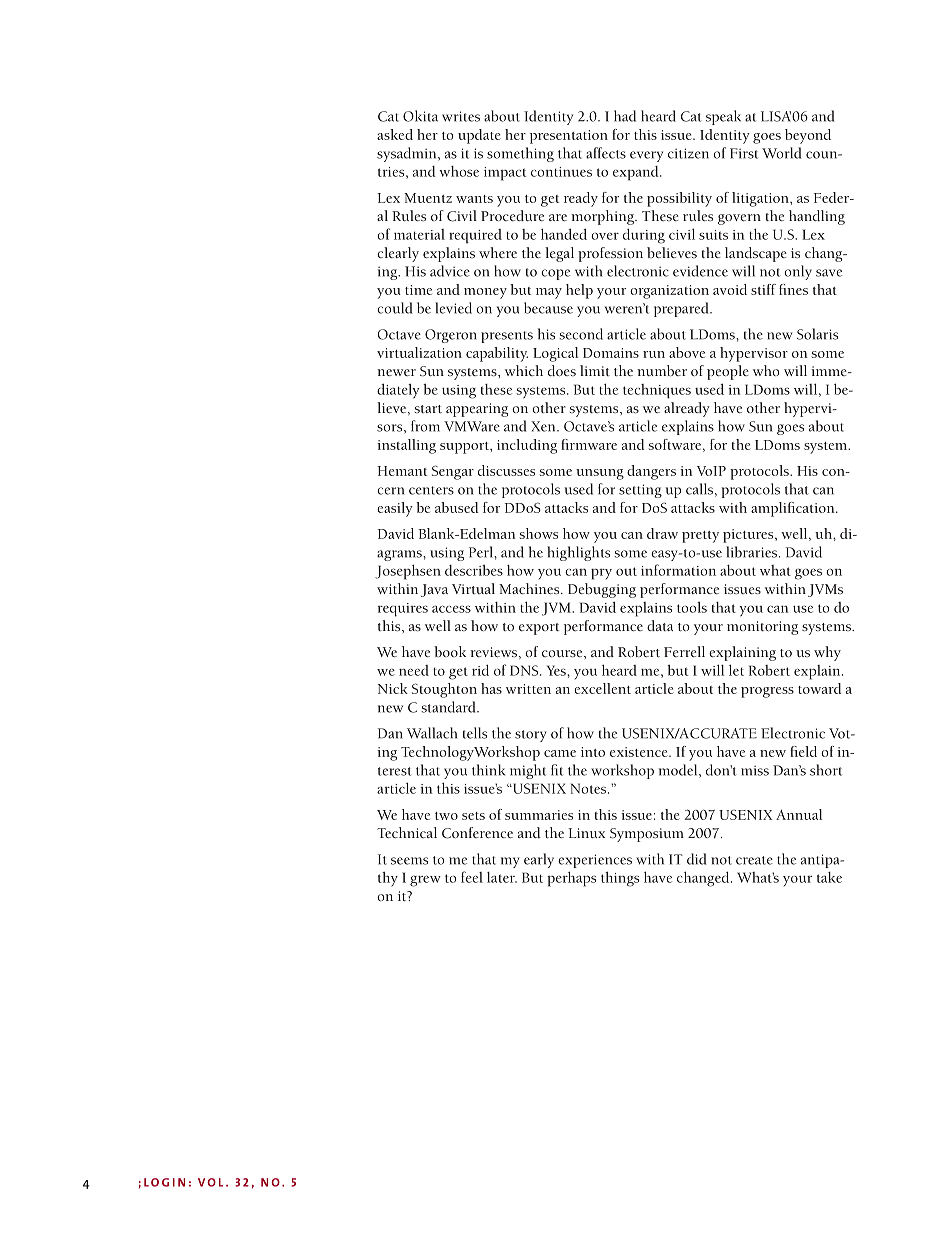 Image resolution: width=952 pixels, height=1257 pixels. I want to click on affects, so click(606, 153).
